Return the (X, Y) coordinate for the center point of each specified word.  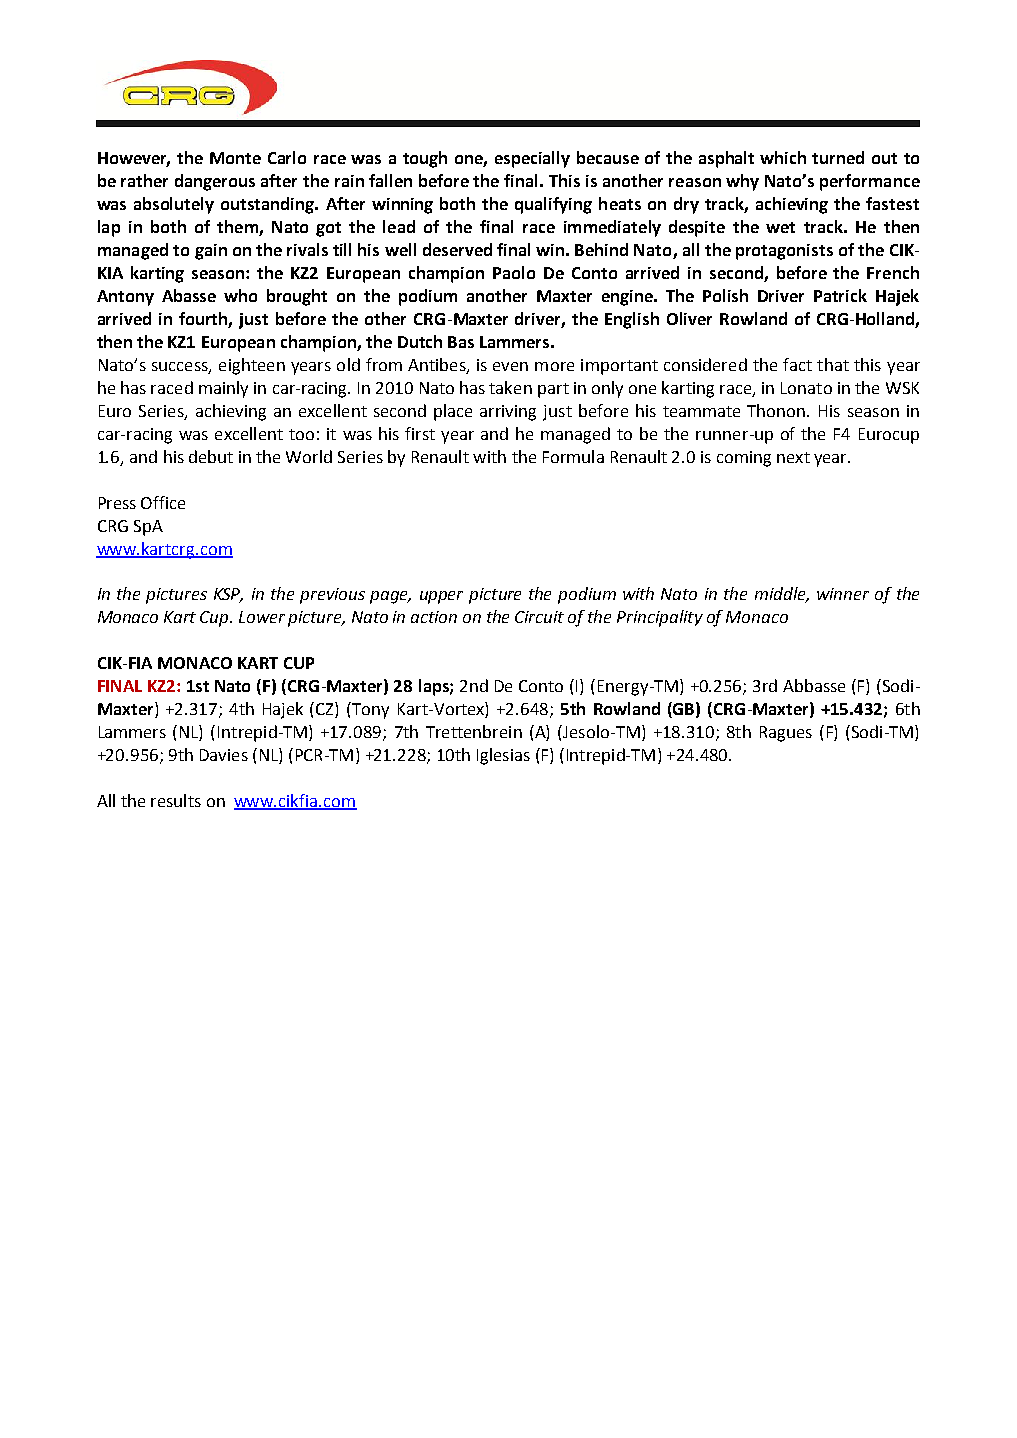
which (783, 157)
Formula (573, 456)
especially (532, 159)
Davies (224, 755)
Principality (660, 618)
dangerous (215, 182)
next (793, 457)
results (176, 800)
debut (211, 456)
